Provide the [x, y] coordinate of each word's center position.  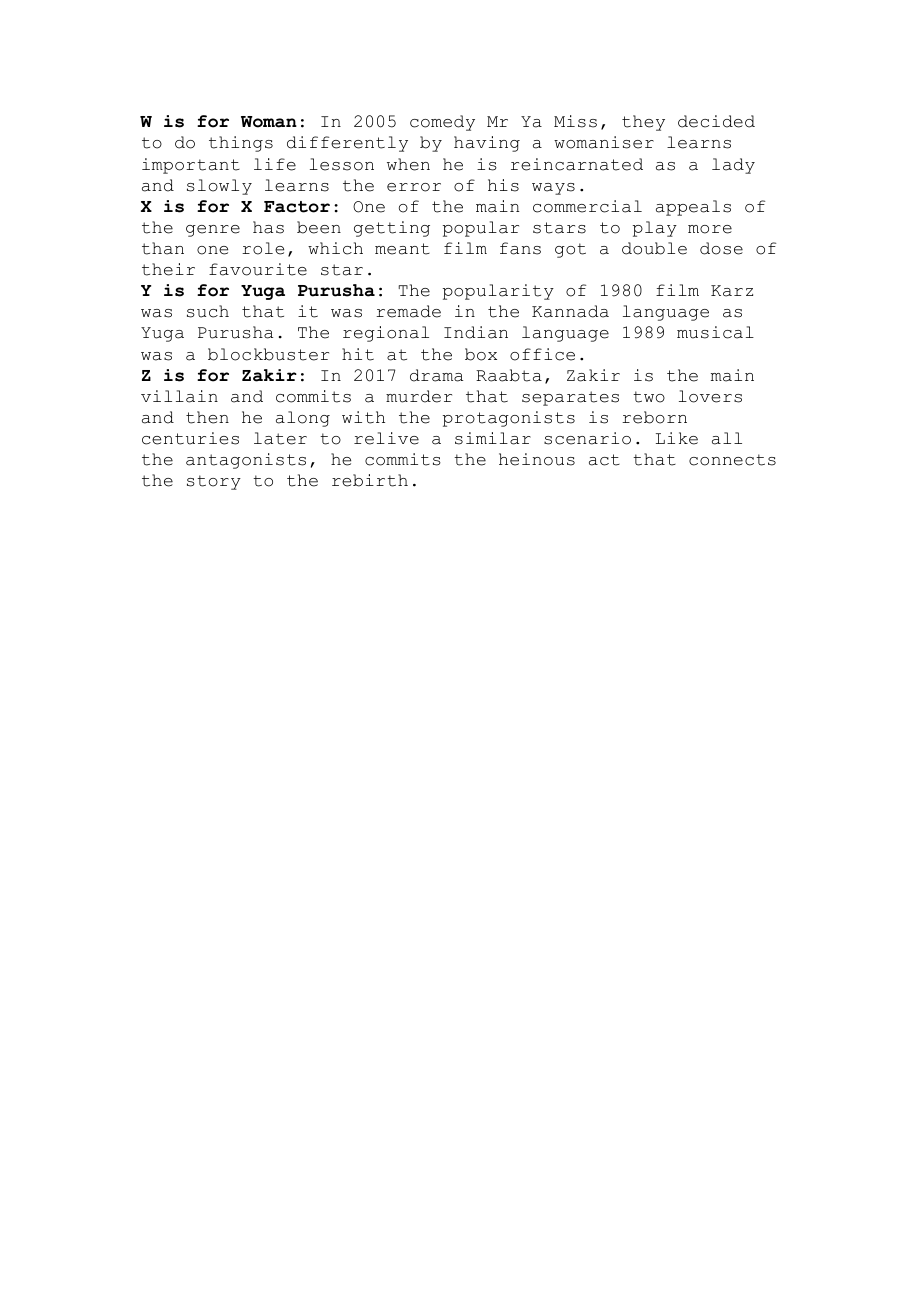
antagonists [246, 461]
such [208, 311]
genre [213, 231]
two [649, 397]
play [655, 229]
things [241, 144]
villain [179, 396]
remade [408, 311]
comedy [442, 123]
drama [436, 375]
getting [392, 229]
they [643, 123]
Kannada [570, 311]
